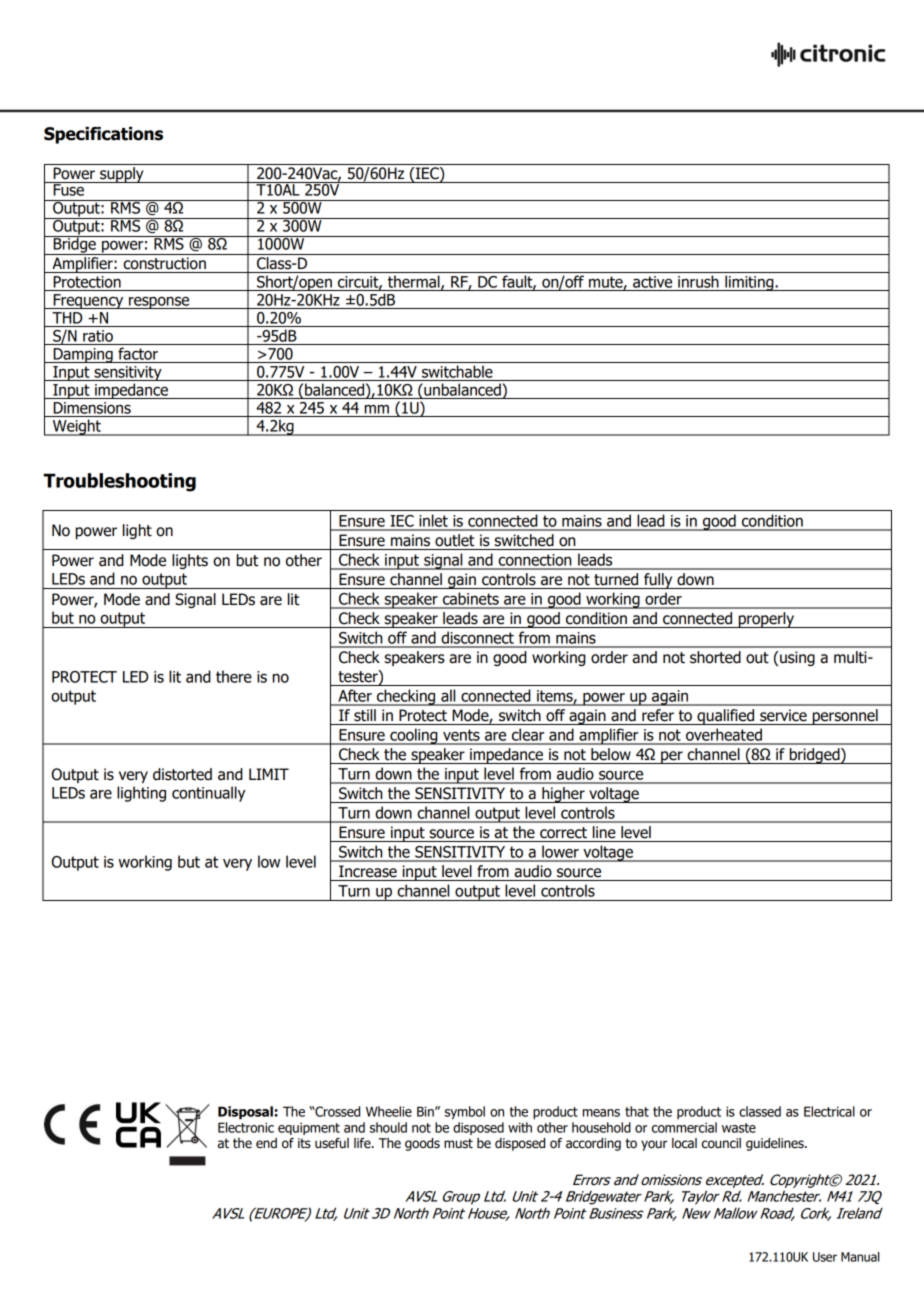  I want to click on end, so click(266, 1143).
